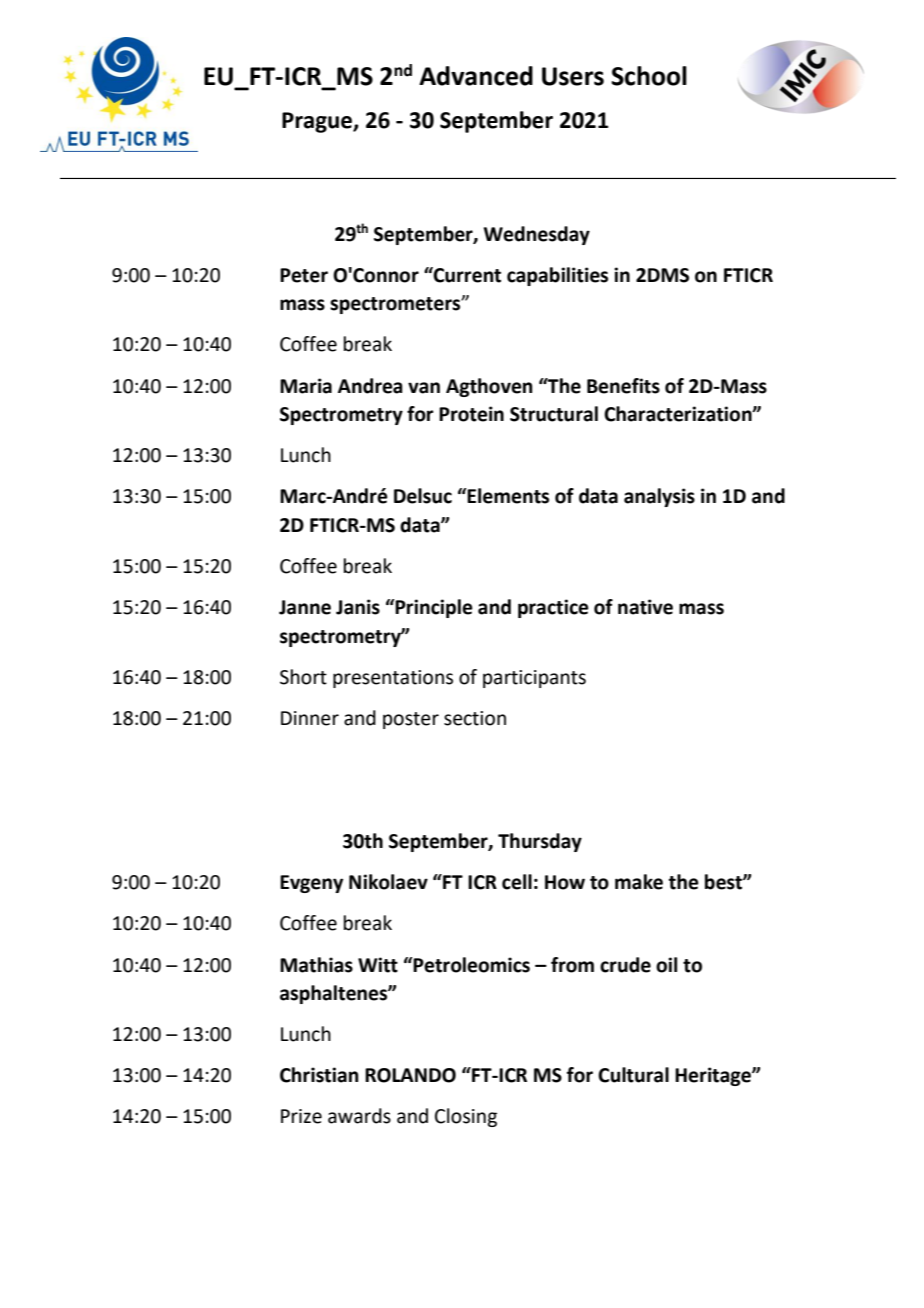 The height and width of the screenshot is (1308, 924). Describe the element at coordinates (475, 718) in the screenshot. I see `section` at that location.
